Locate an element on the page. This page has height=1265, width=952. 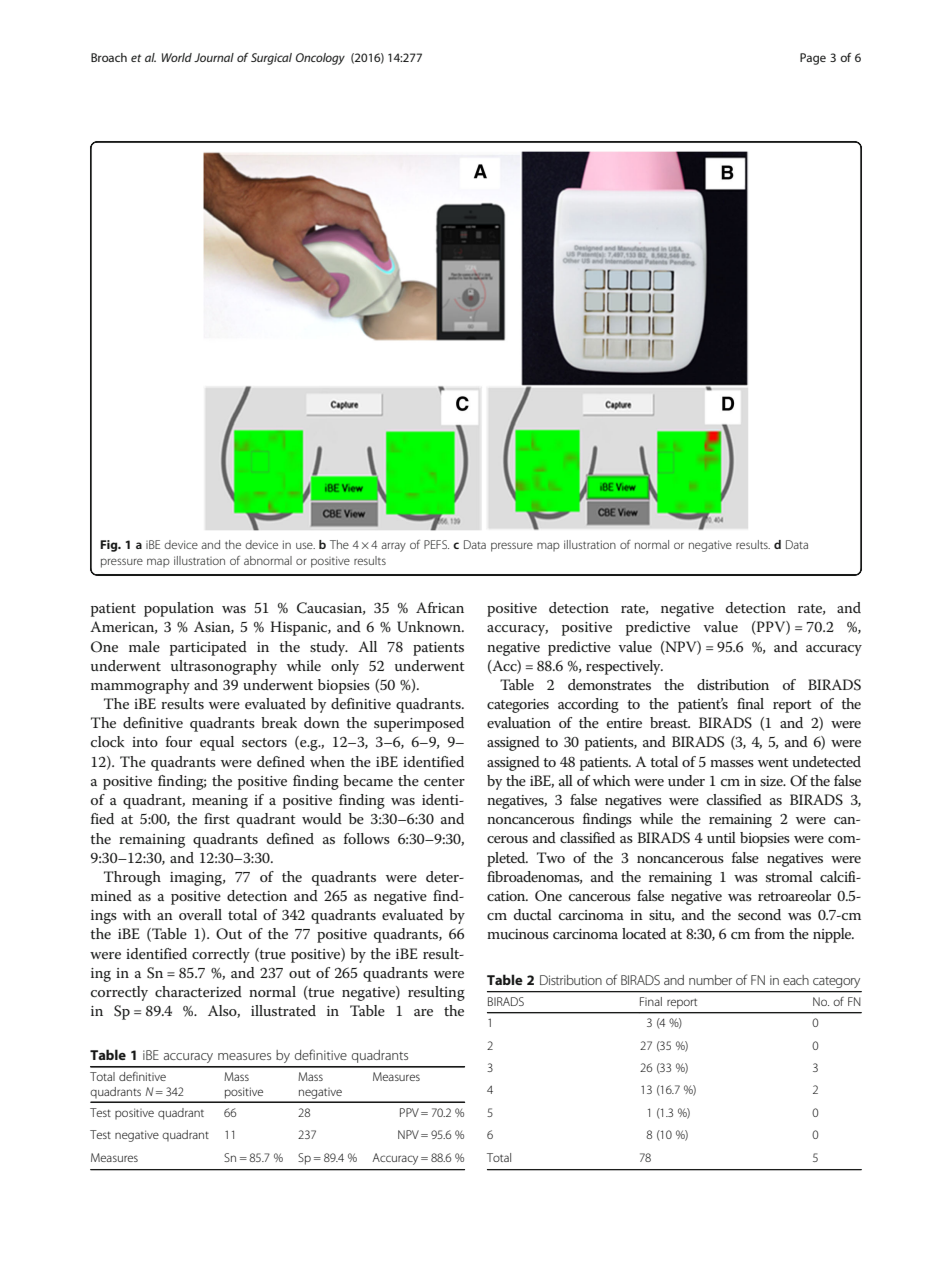
use is located at coordinates (305, 545).
